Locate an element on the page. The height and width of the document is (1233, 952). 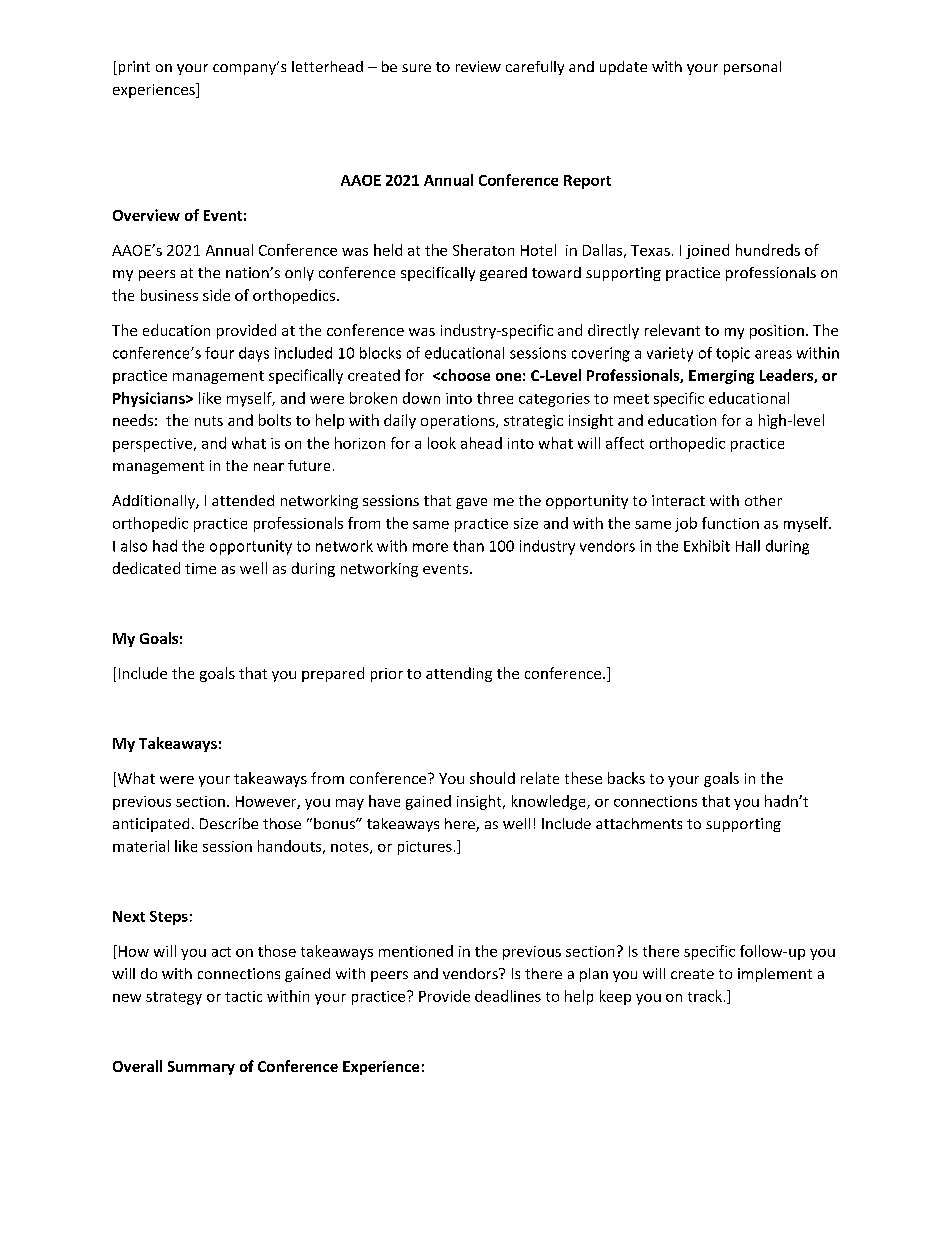
review is located at coordinates (478, 66).
